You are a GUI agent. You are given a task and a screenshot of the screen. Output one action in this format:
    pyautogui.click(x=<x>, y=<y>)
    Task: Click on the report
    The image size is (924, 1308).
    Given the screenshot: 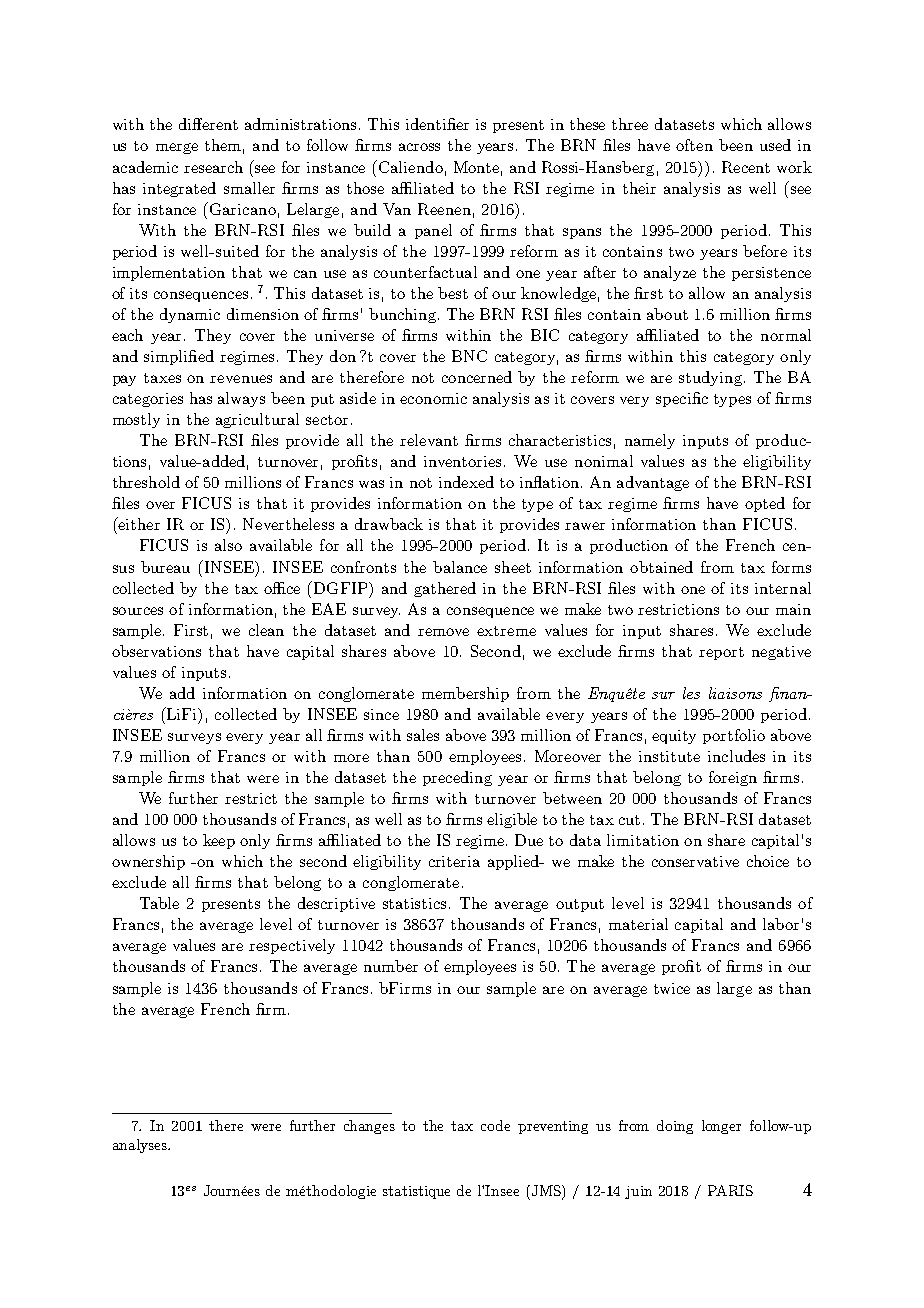 What is the action you would take?
    pyautogui.click(x=721, y=653)
